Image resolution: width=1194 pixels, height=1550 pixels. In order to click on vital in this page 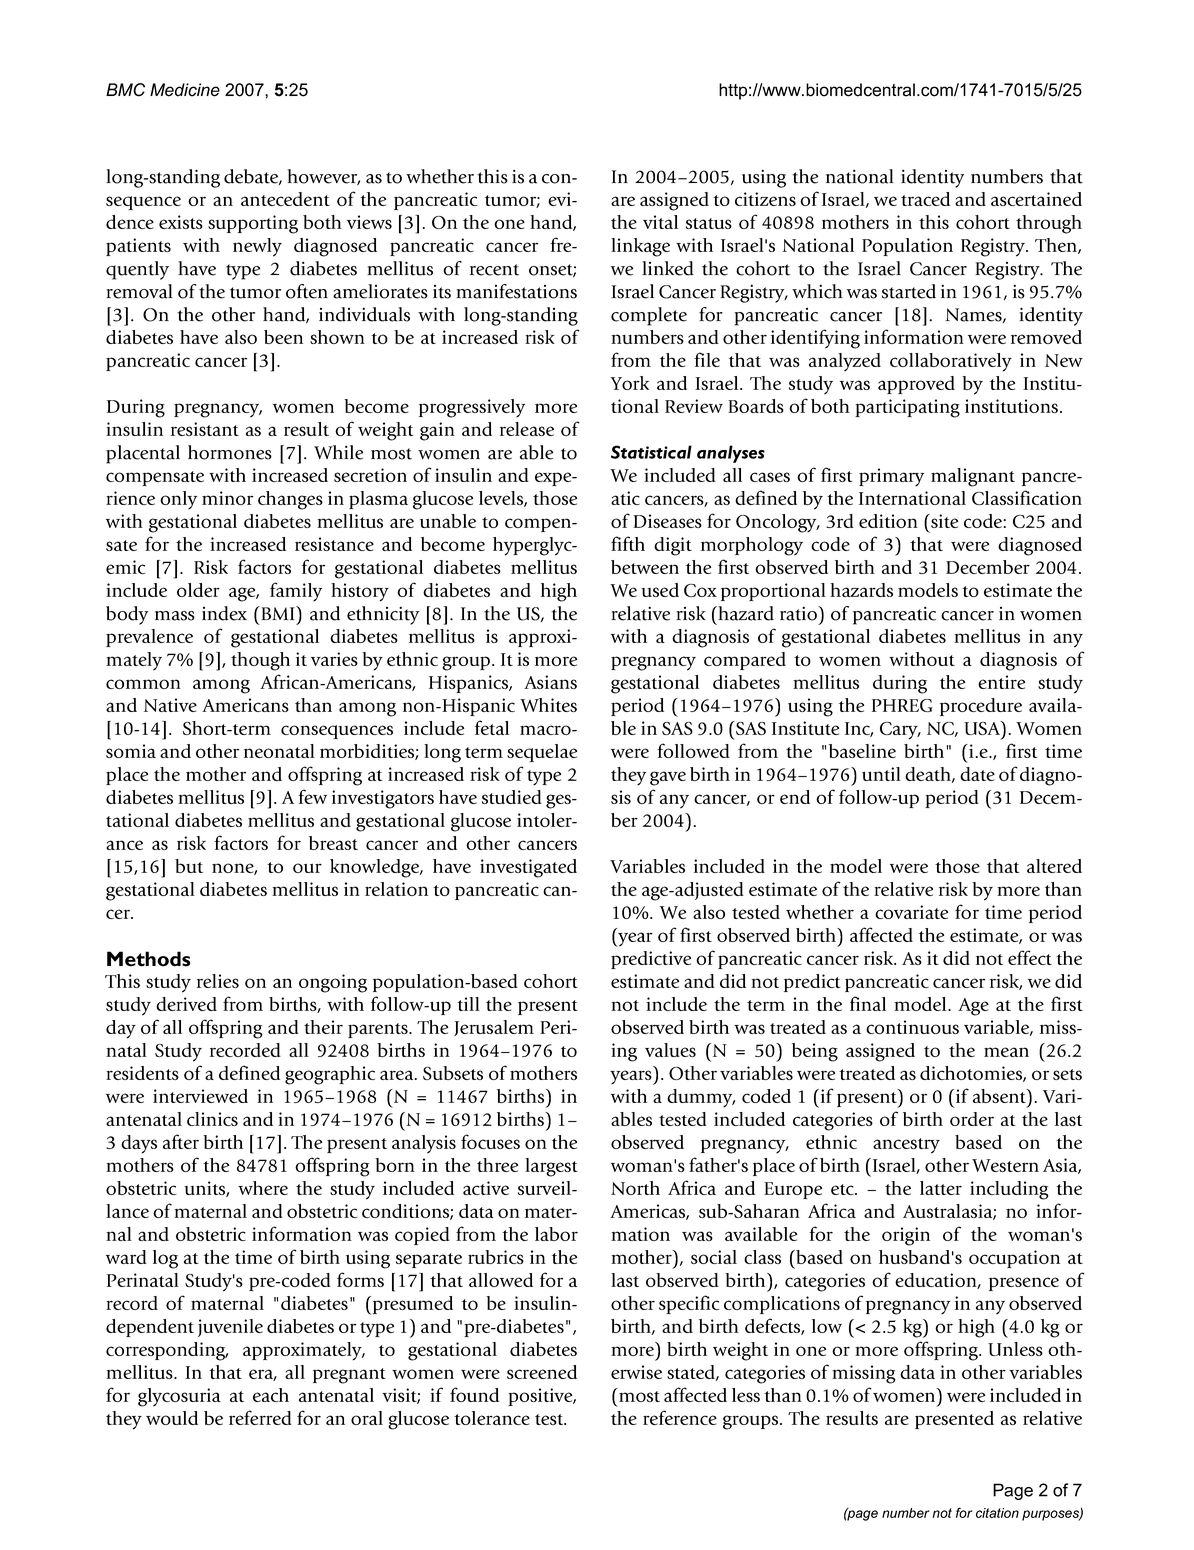, I will do `click(660, 222)`.
